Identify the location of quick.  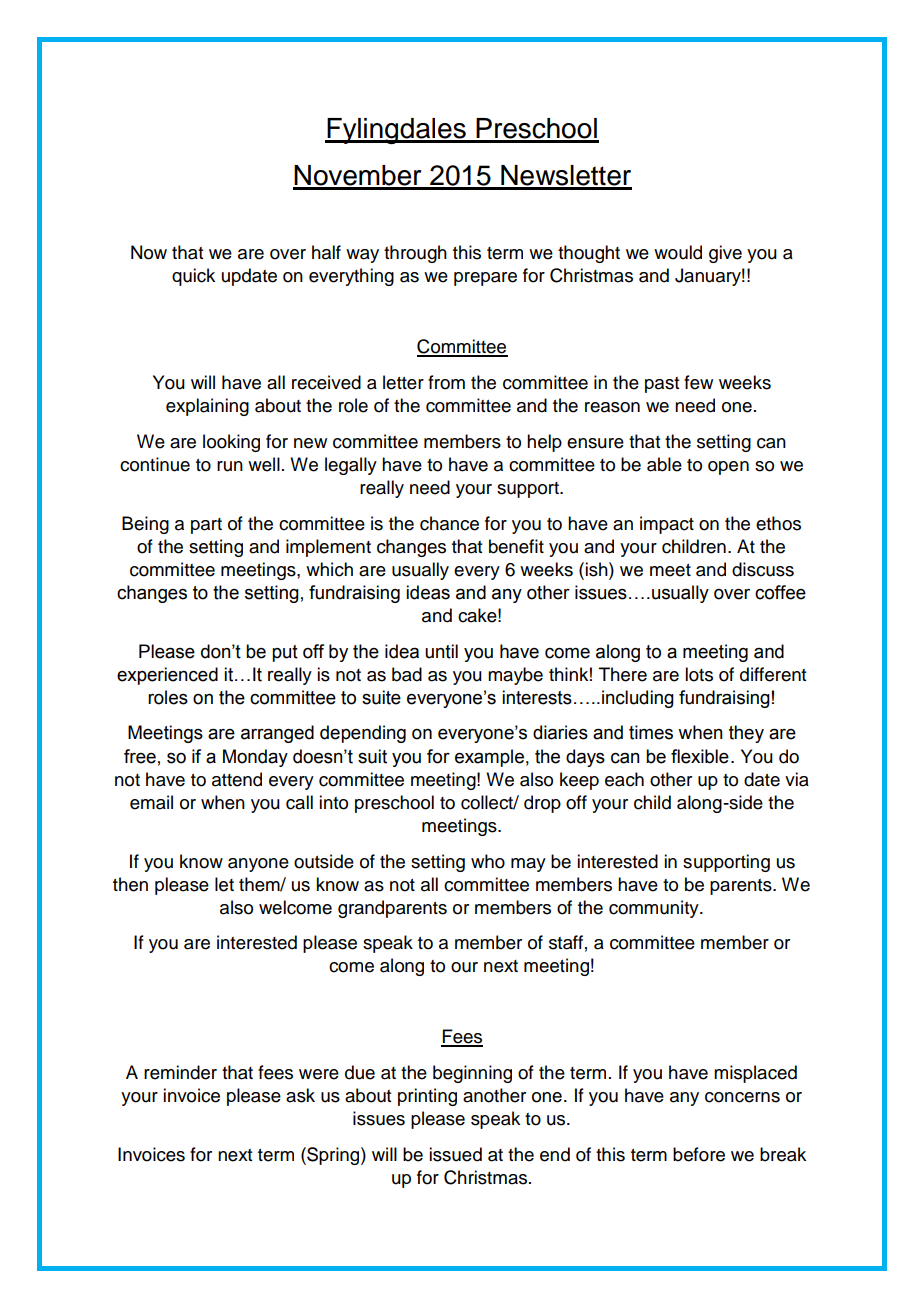
(193, 277).
